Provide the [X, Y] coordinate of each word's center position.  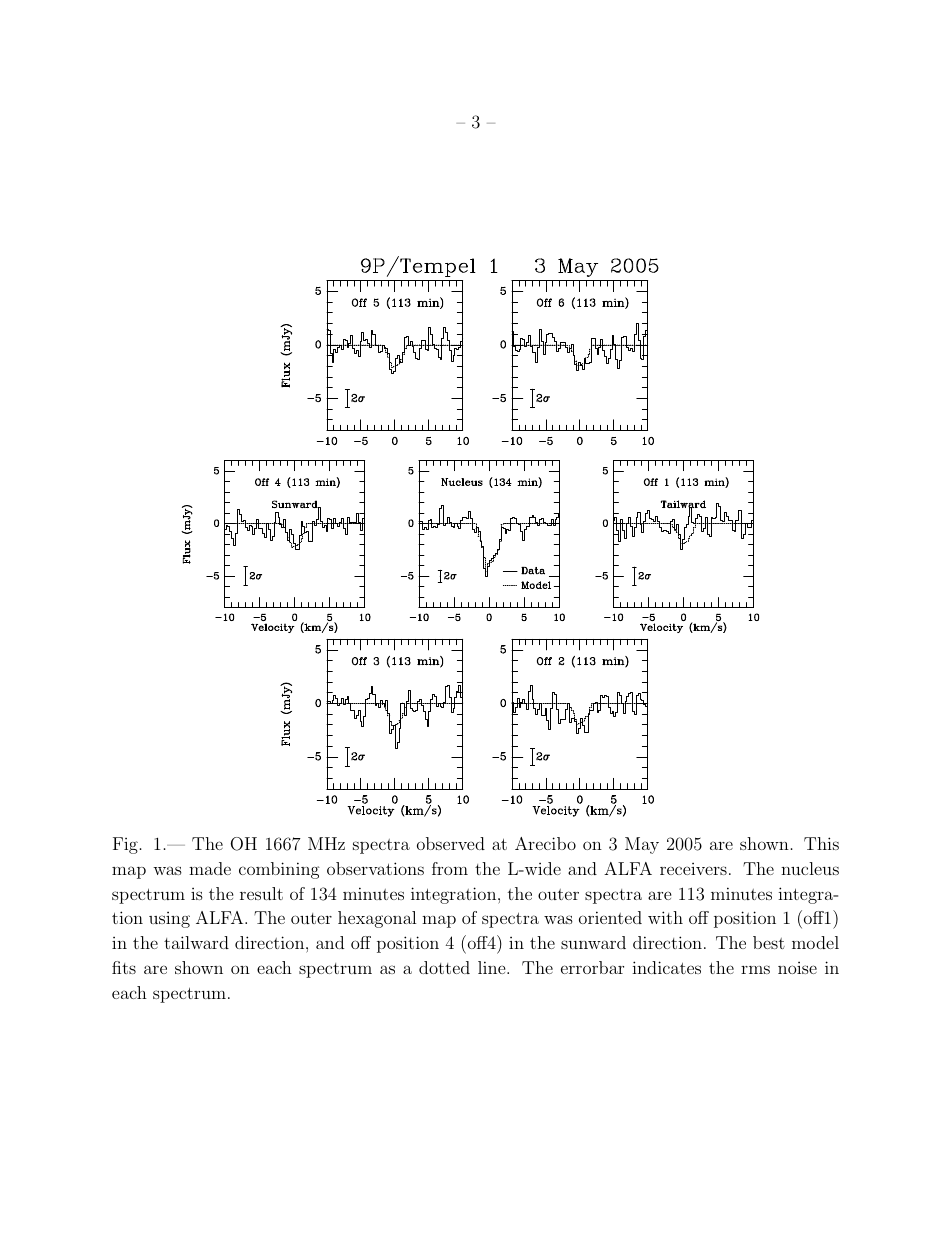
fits [124, 967]
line [493, 967]
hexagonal [377, 919]
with [665, 917]
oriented [610, 917]
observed [451, 843]
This [821, 843]
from [450, 868]
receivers [693, 869]
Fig [125, 845]
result [261, 893]
